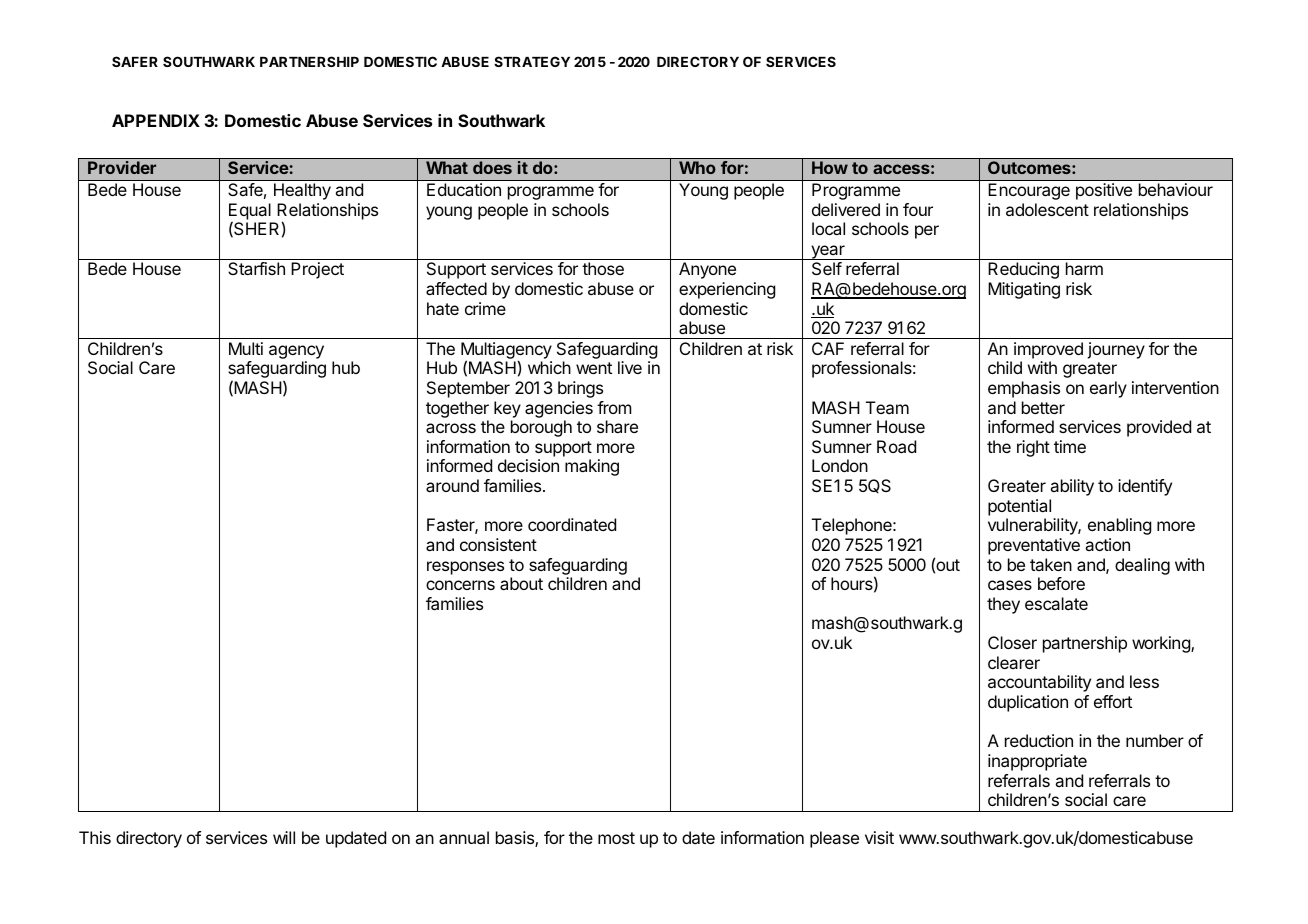 Image resolution: width=1308 pixels, height=924 pixels. I want to click on Outcomes, so click(1030, 167).
